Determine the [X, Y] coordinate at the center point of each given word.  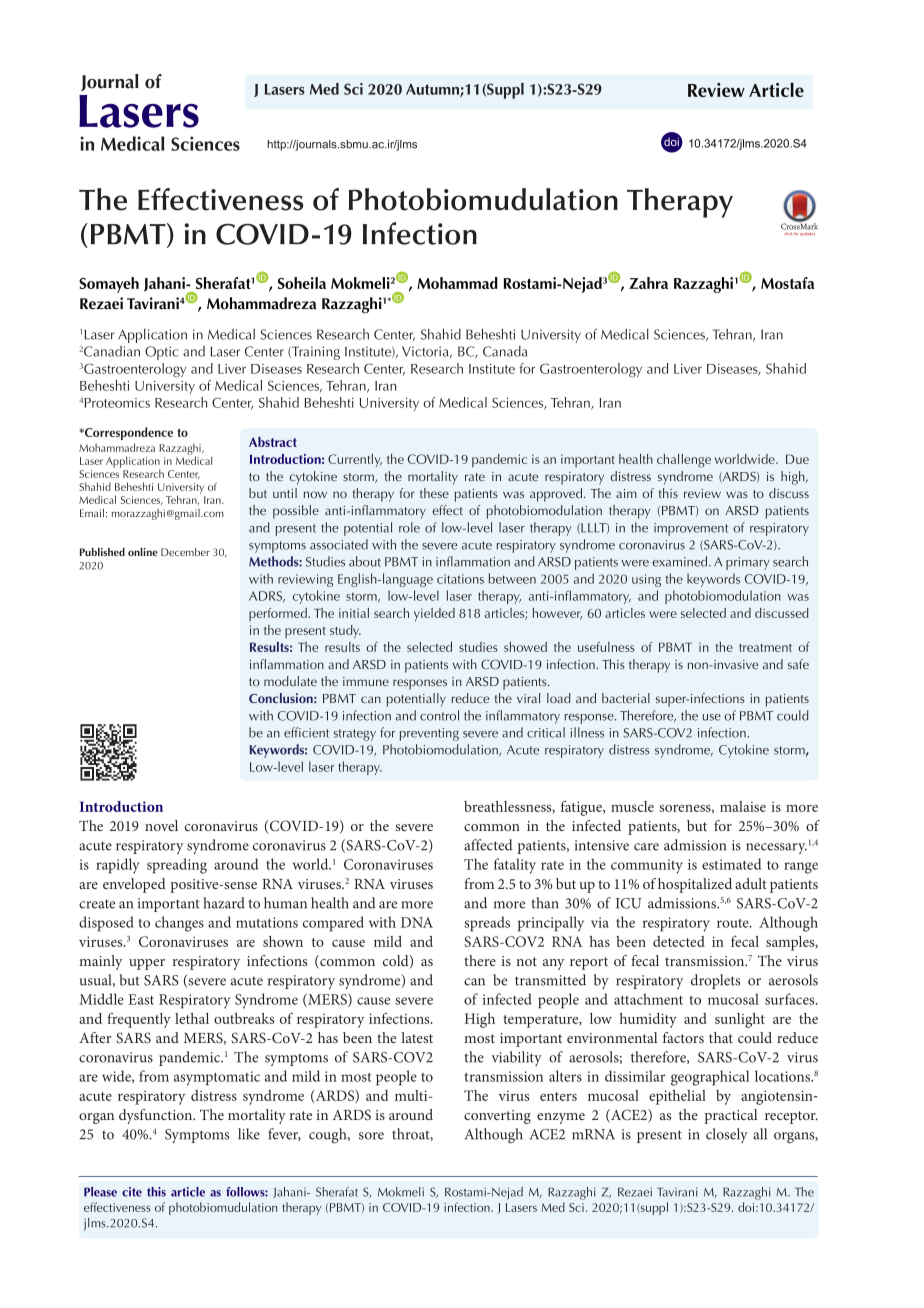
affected [488, 845]
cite [132, 1192]
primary [748, 563]
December [185, 552]
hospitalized [695, 885]
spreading [177, 866]
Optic [162, 353]
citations [460, 579]
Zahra [648, 283]
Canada [505, 351]
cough [329, 1136]
